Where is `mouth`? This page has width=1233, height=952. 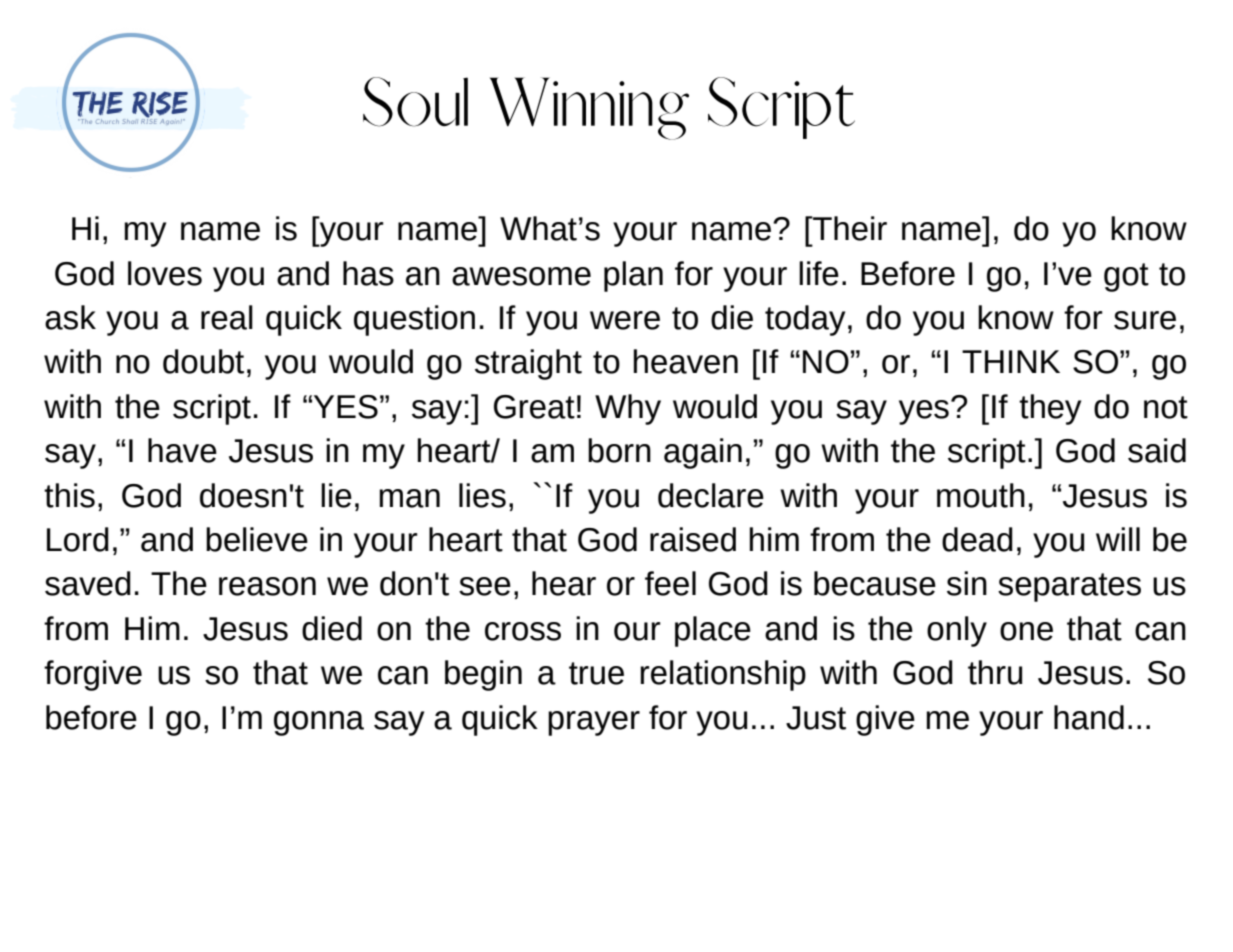
mouth is located at coordinates (981, 495).
